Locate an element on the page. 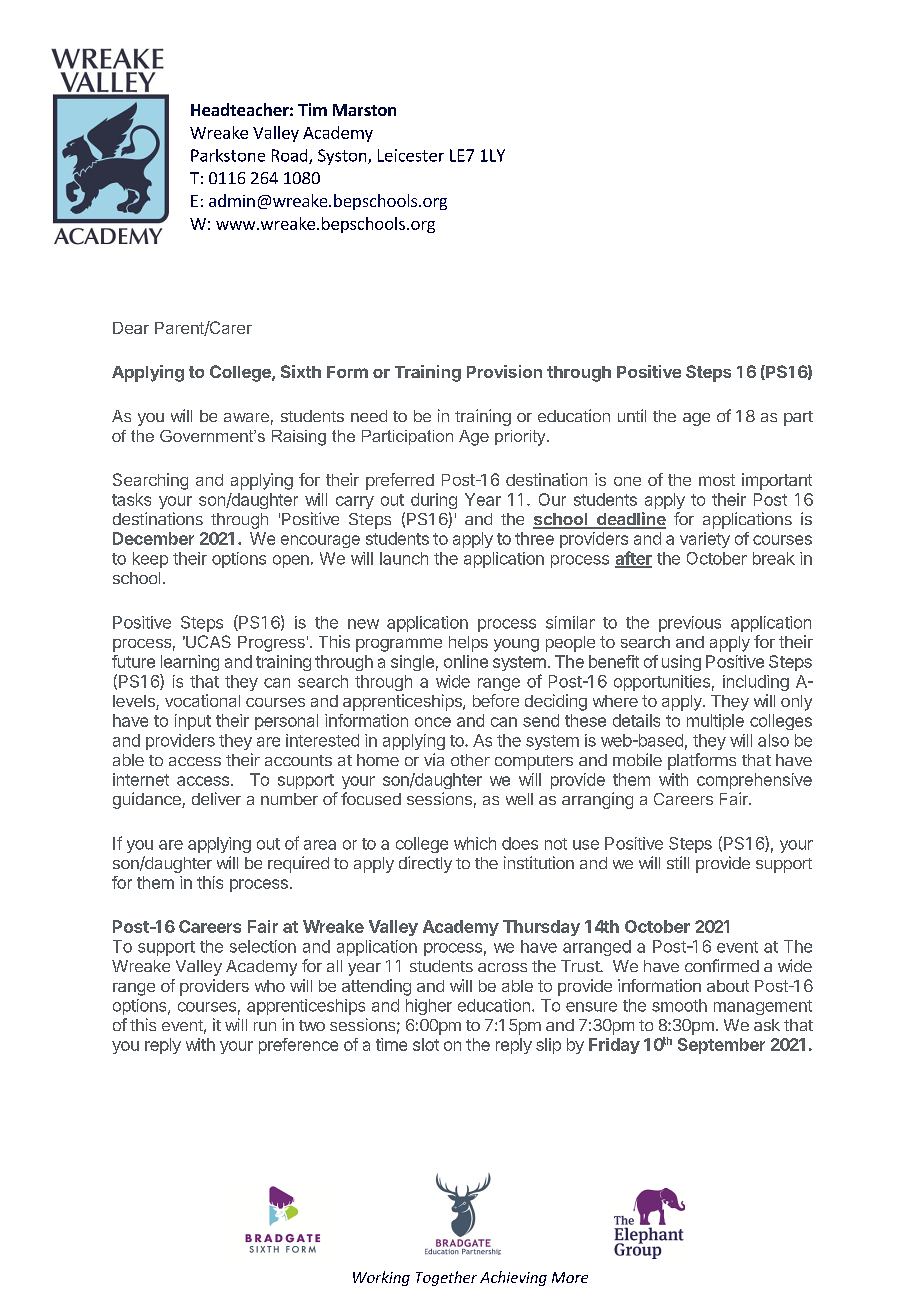  still is located at coordinates (678, 862).
